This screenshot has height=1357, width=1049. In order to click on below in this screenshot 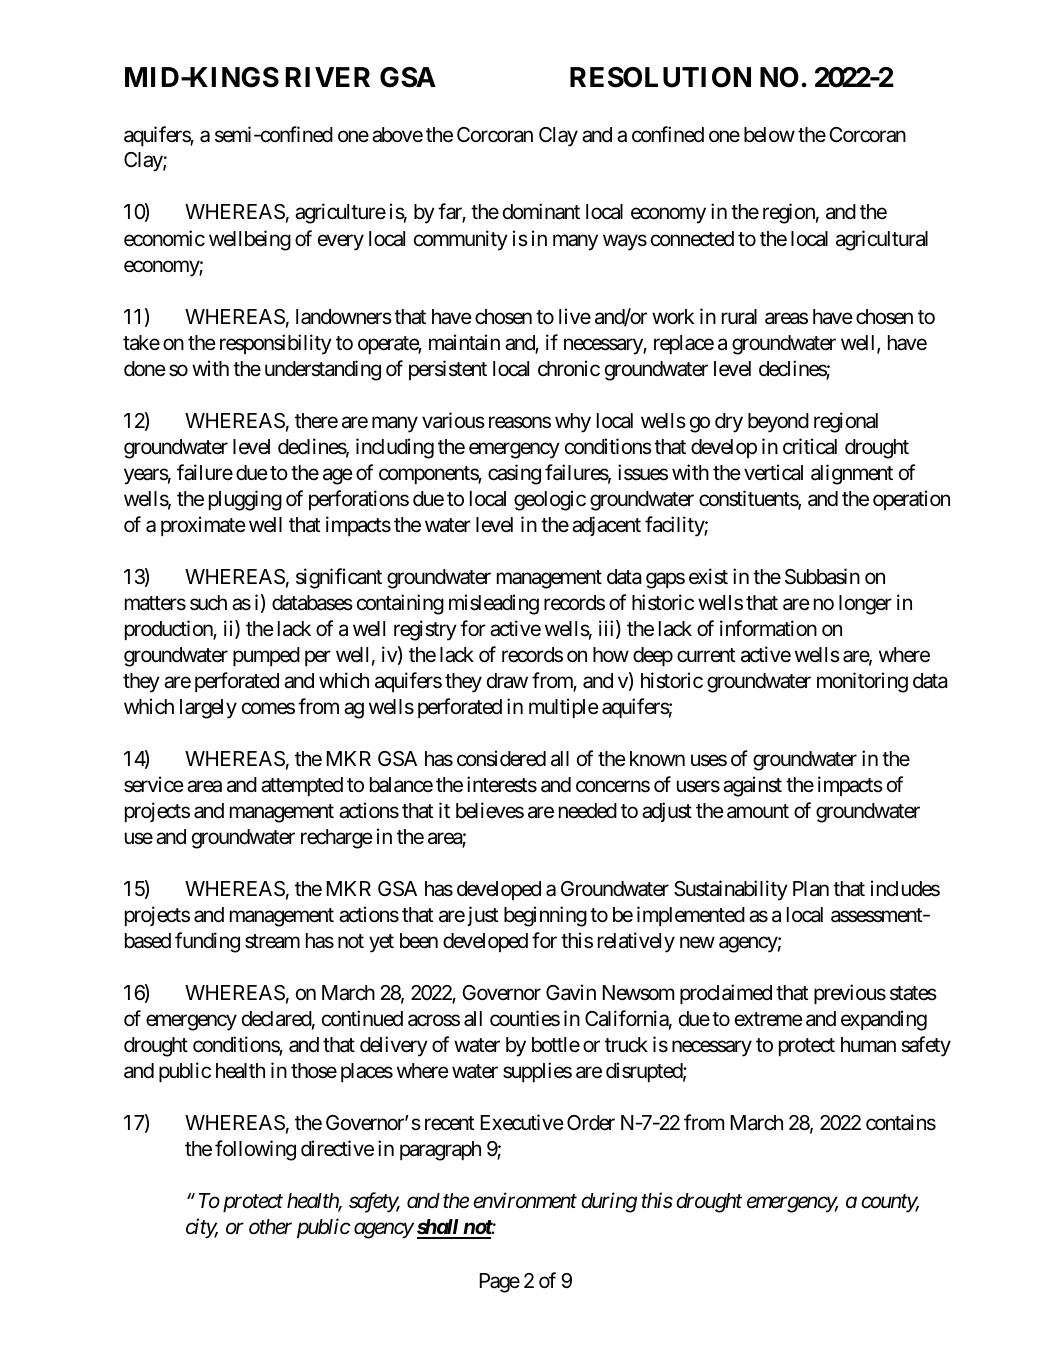, I will do `click(769, 135)`.
